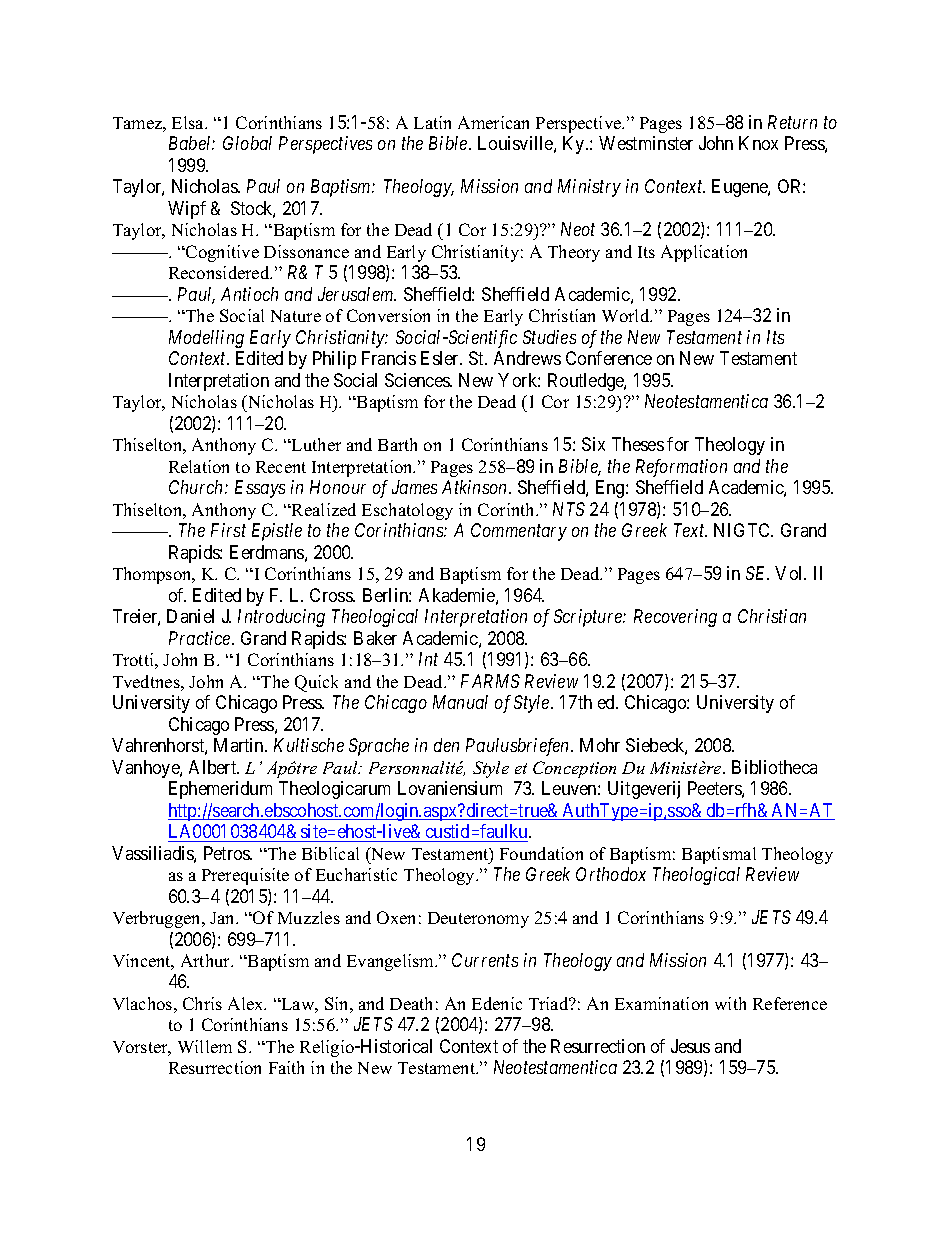  What do you see at coordinates (247, 143) in the screenshot?
I see `Global` at bounding box center [247, 143].
